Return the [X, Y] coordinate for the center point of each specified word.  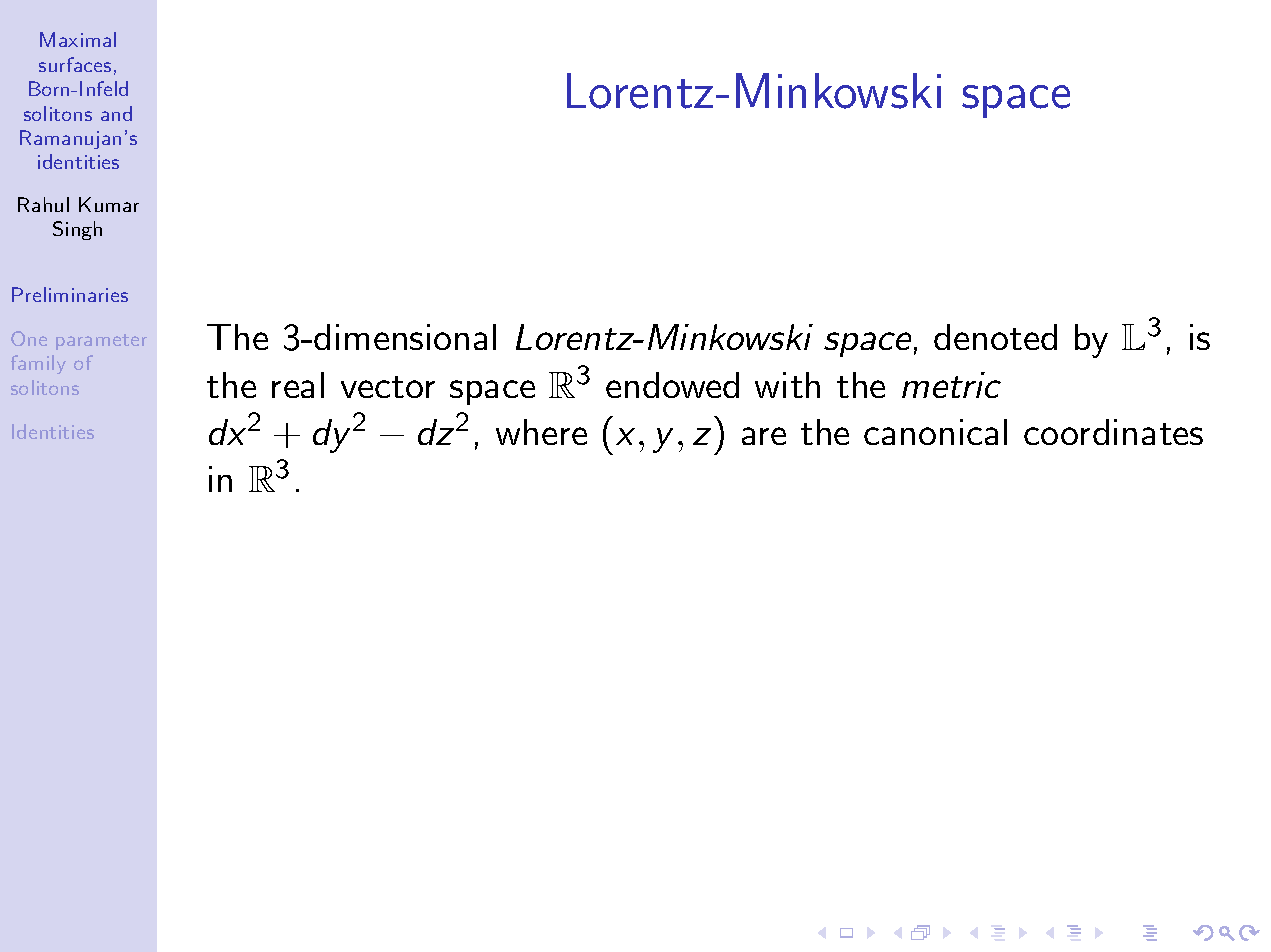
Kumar [109, 204]
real [298, 385]
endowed [672, 385]
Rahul [43, 204]
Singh [77, 230]
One [29, 338]
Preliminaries [70, 294]
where [541, 432]
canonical [935, 432]
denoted [995, 337]
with [787, 385]
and [116, 113]
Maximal [78, 39]
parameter [101, 342]
